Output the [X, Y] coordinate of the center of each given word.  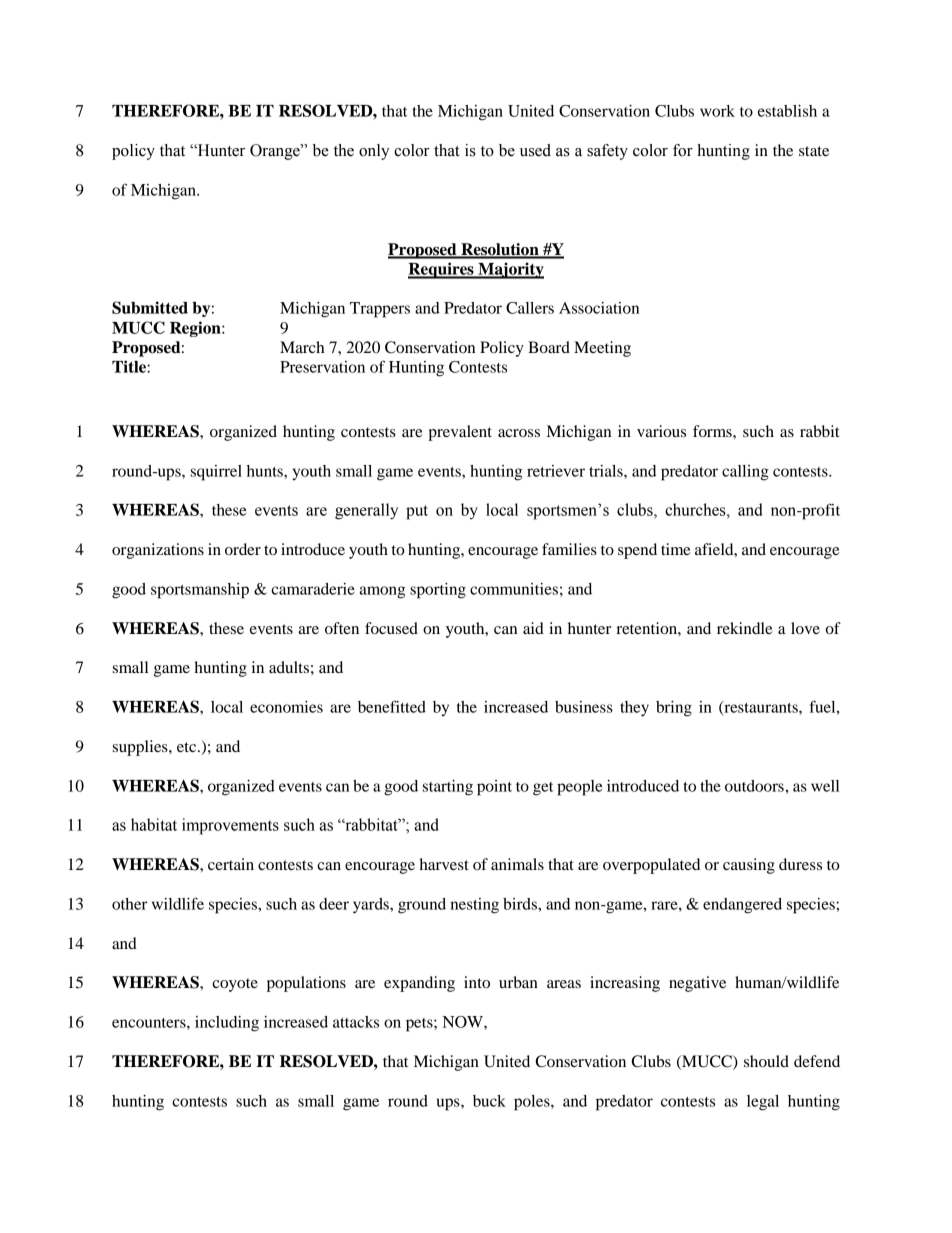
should [766, 1061]
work [717, 111]
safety [607, 152]
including [227, 1024]
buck [489, 1101]
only [374, 152]
